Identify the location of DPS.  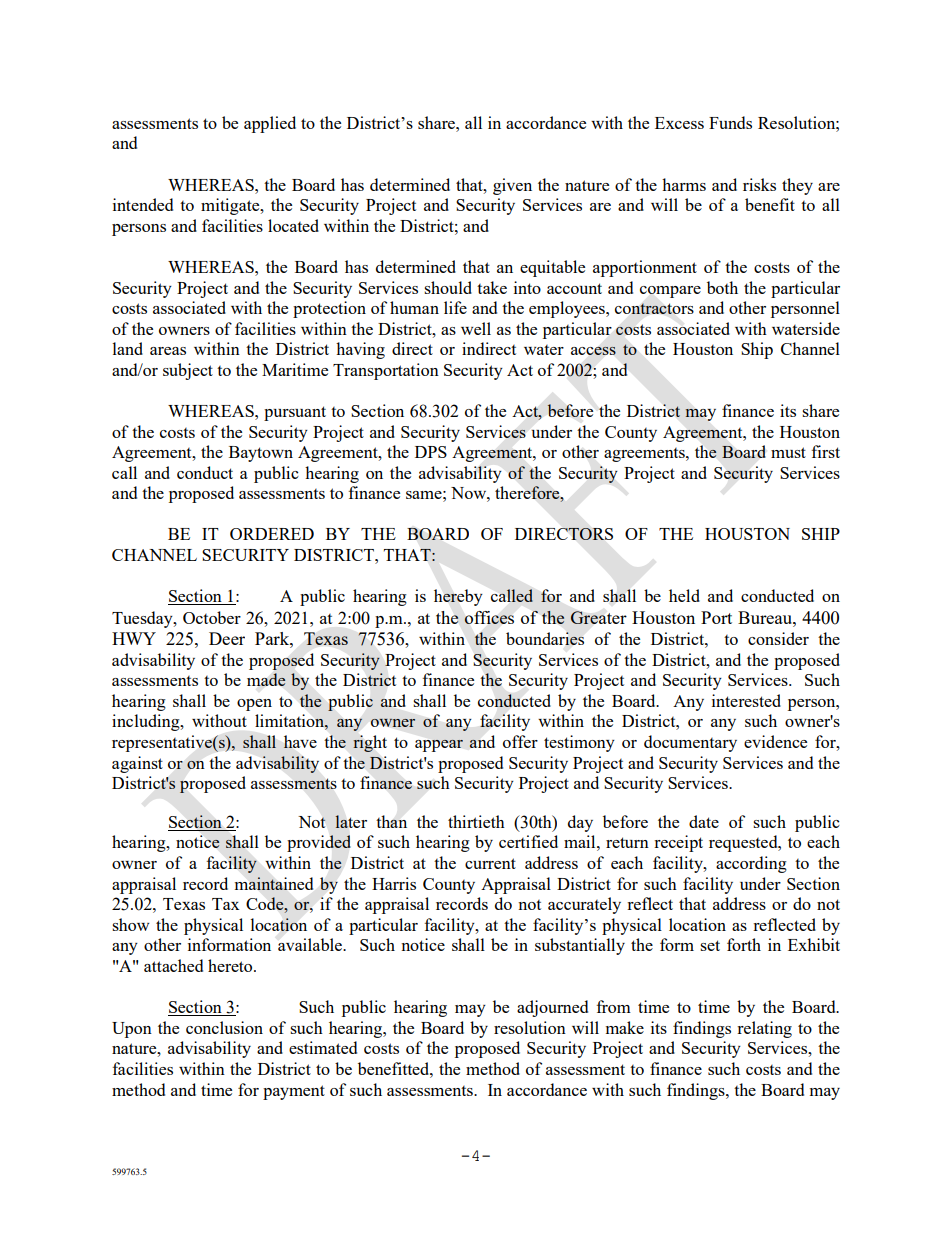
(431, 452).
